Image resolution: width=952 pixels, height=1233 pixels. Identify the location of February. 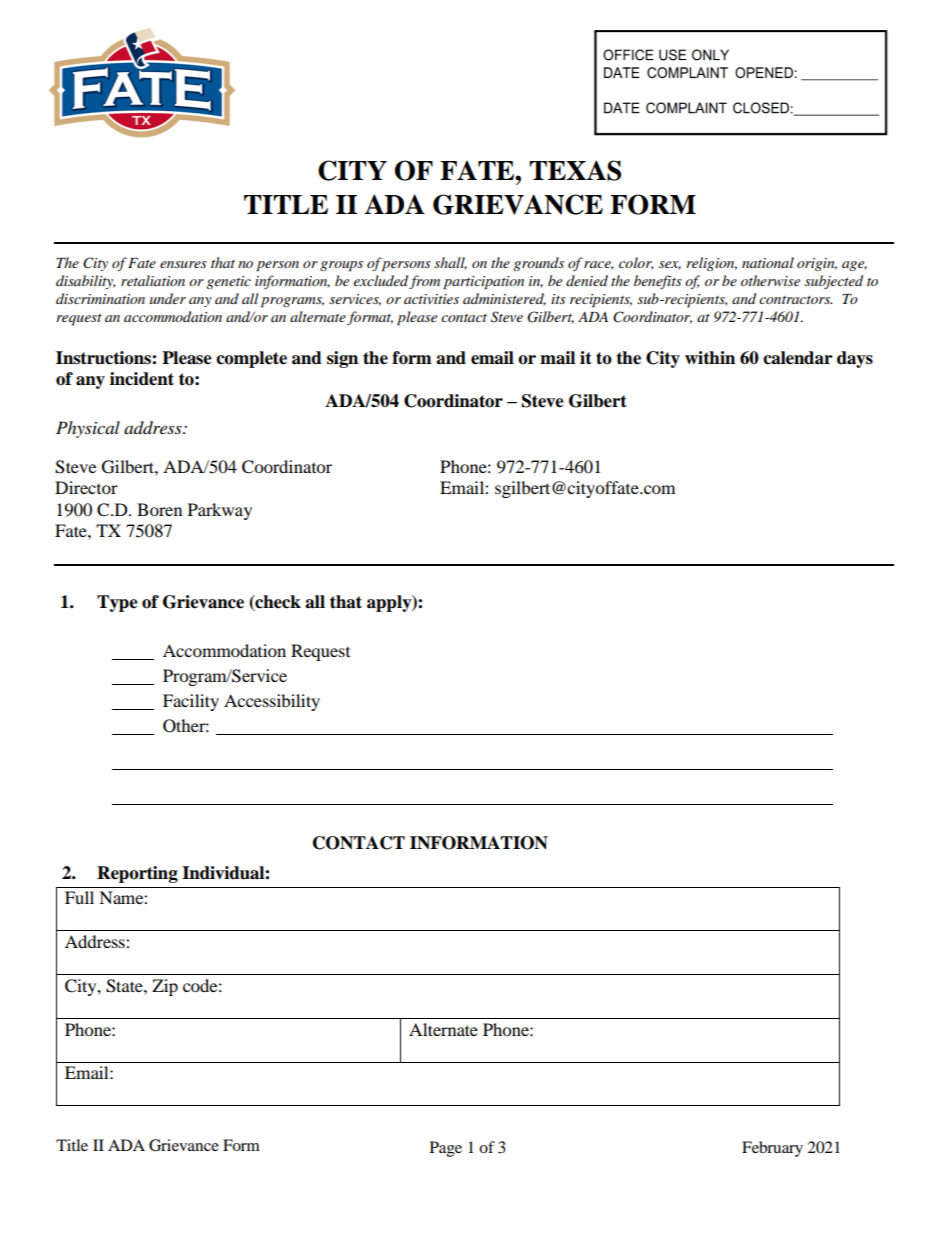
(772, 1149).
